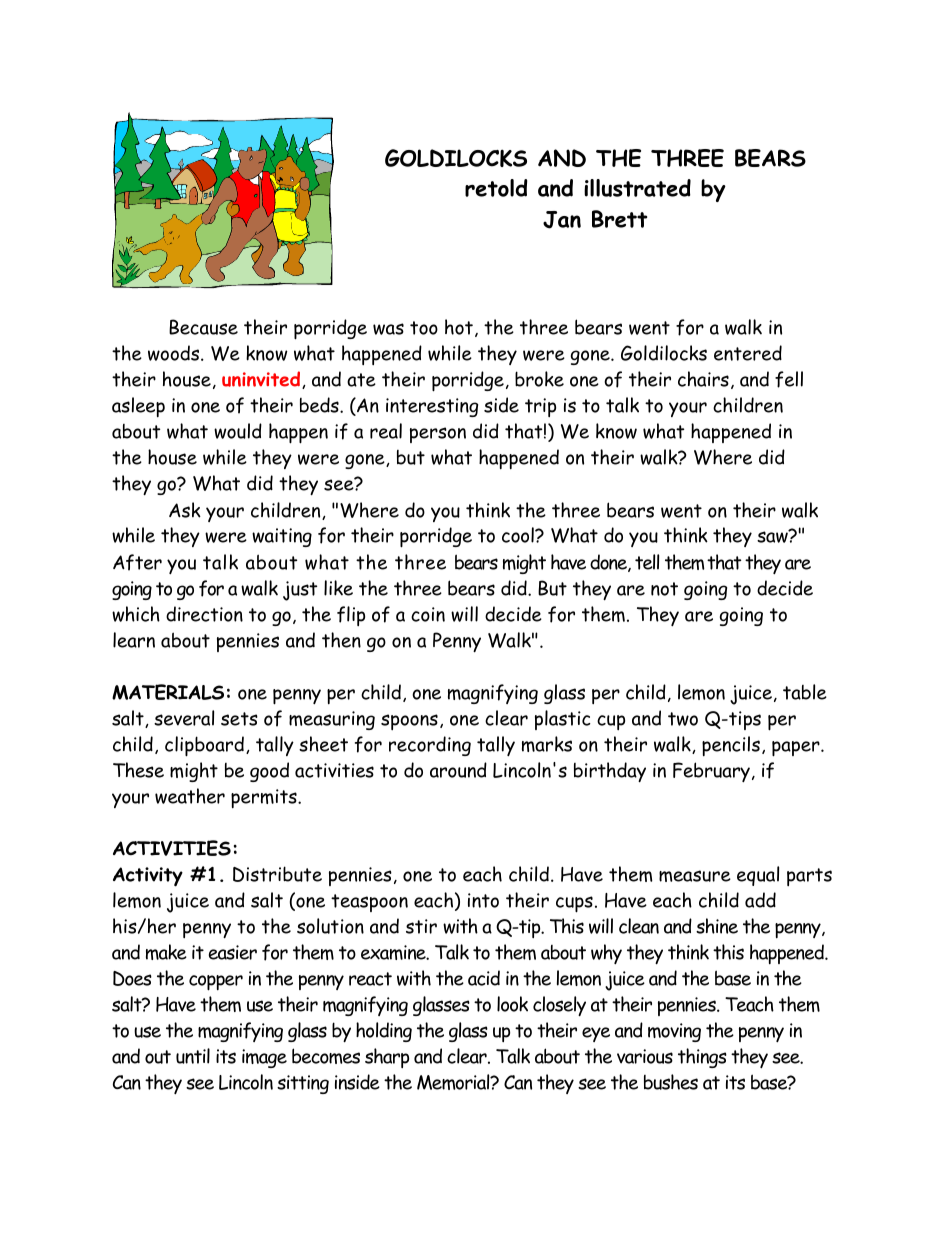  Describe the element at coordinates (193, 1056) in the document. I see `until` at that location.
